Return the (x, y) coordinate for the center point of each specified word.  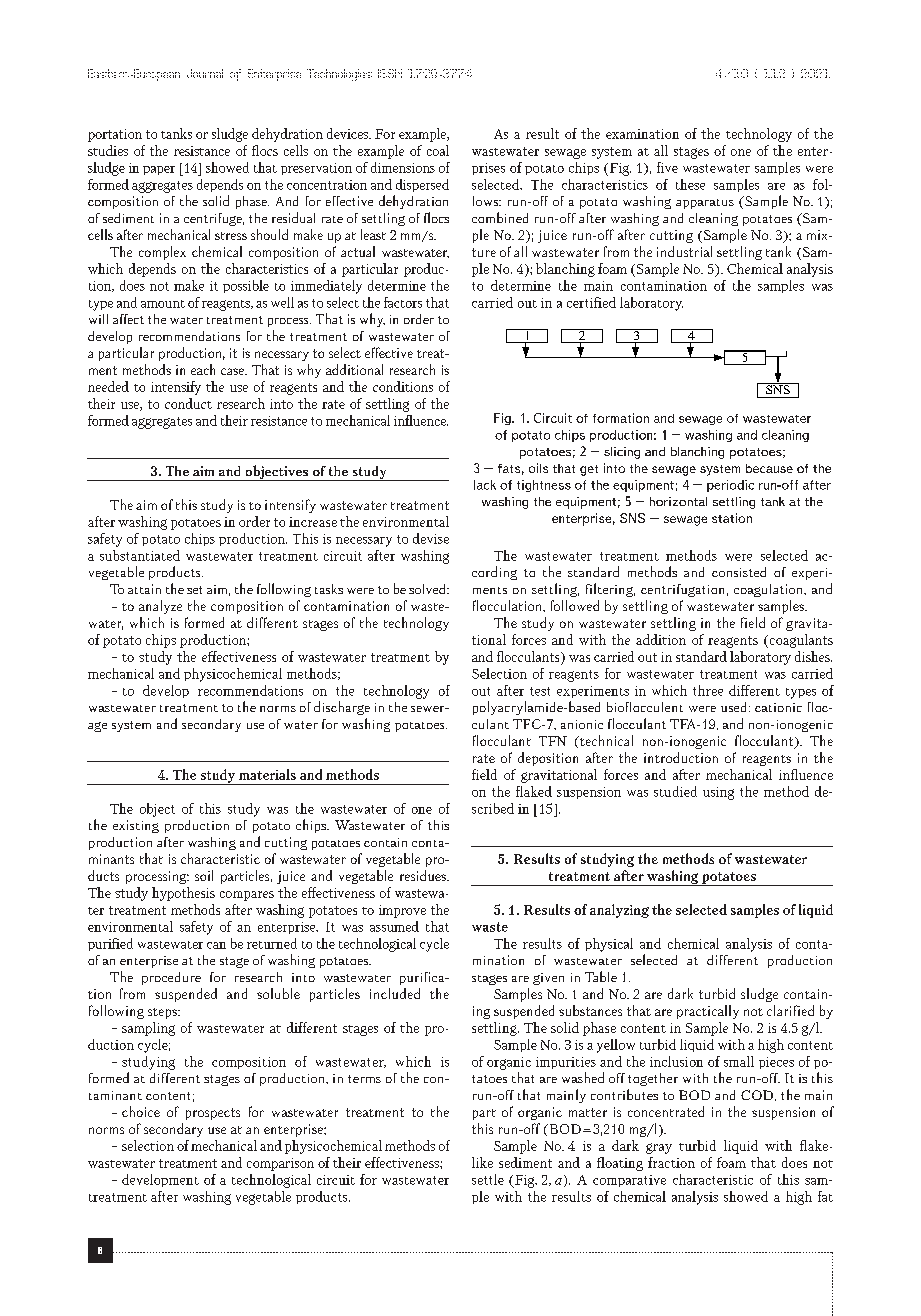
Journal (205, 73)
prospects (213, 1114)
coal (438, 150)
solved (429, 589)
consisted (739, 572)
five (667, 167)
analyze (160, 607)
